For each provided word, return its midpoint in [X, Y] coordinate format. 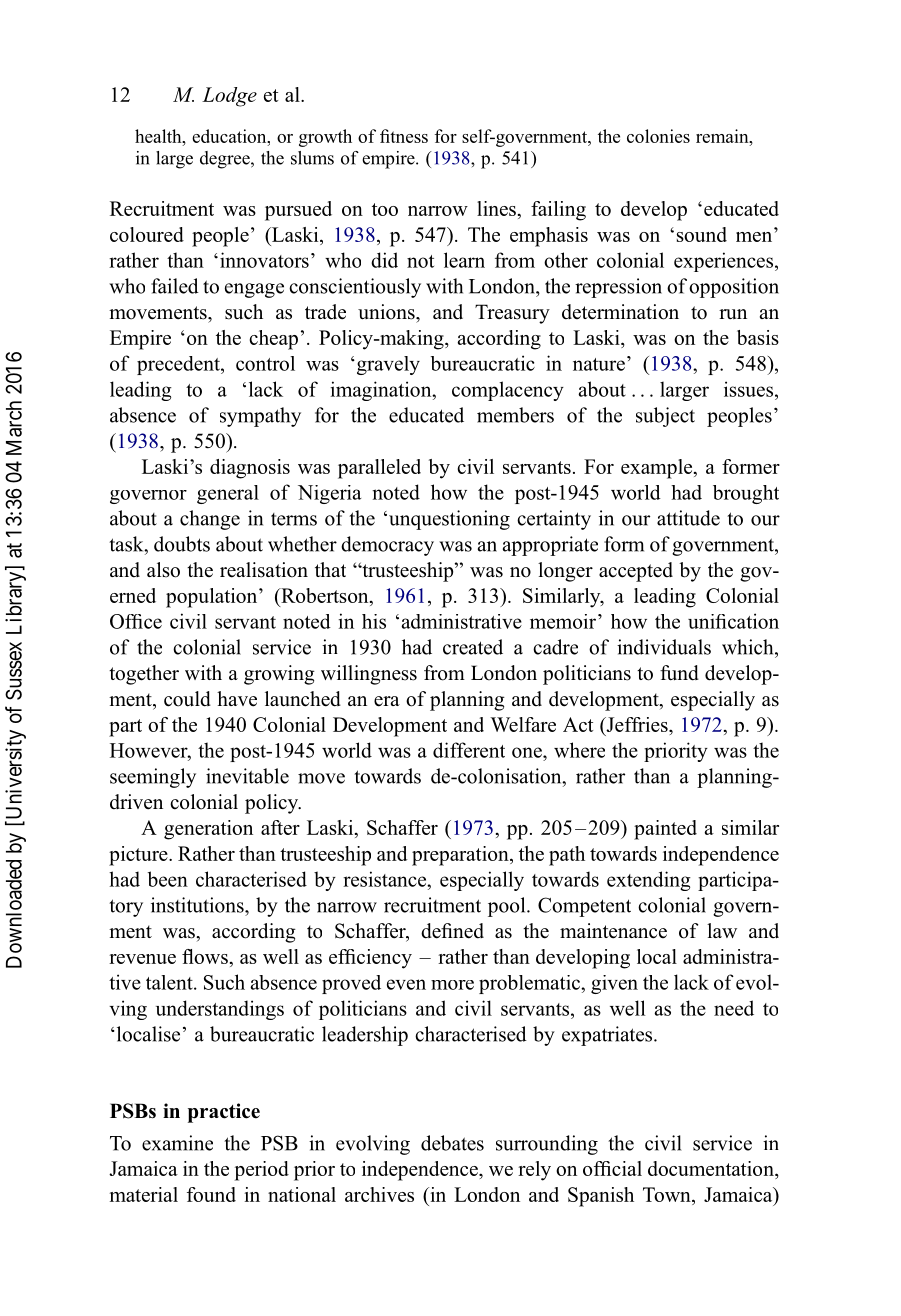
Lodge [229, 97]
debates [452, 1143]
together [144, 675]
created [473, 647]
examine [177, 1143]
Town [668, 1194]
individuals [664, 647]
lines [496, 208]
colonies [658, 136]
